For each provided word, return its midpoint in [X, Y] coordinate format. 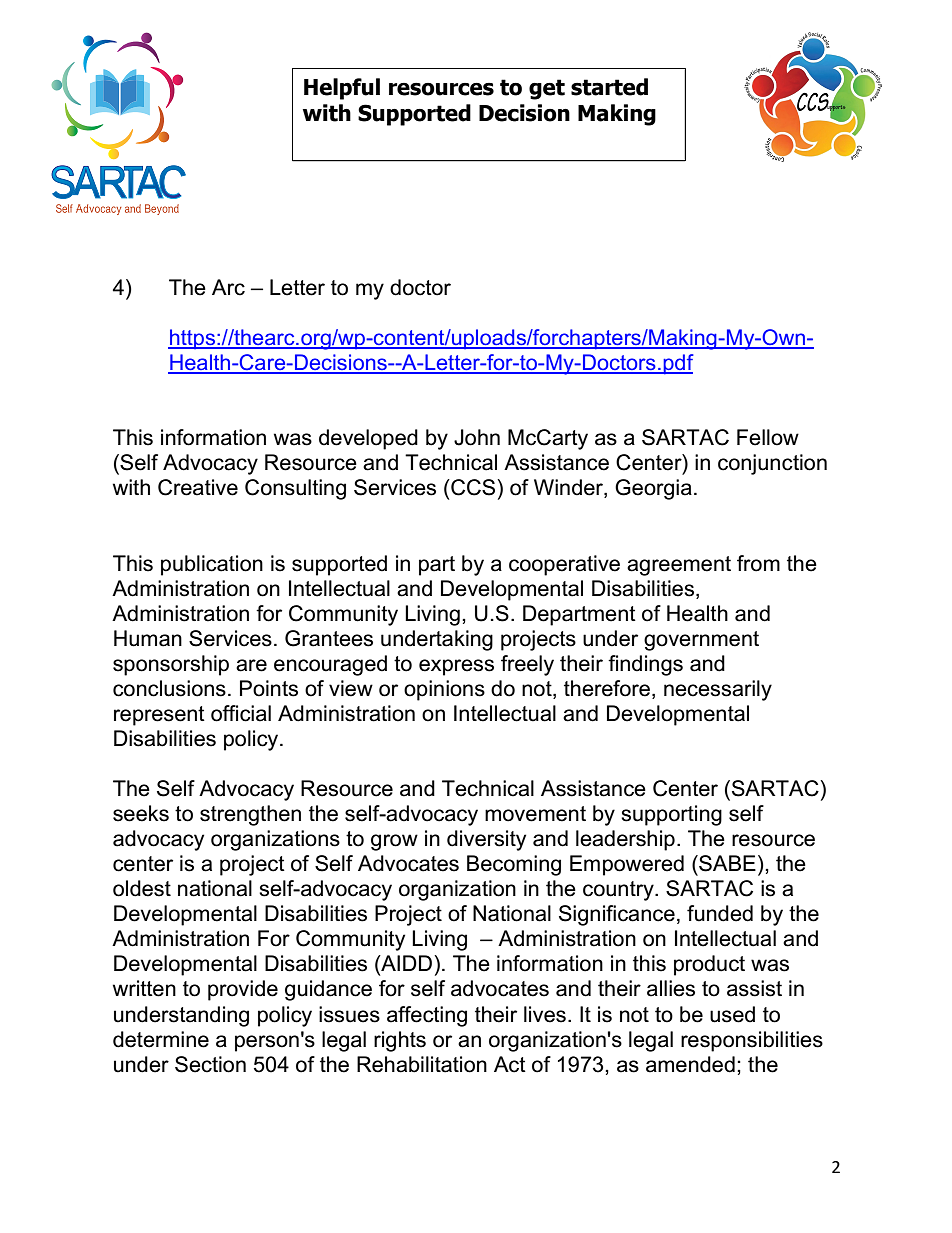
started [609, 87]
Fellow [768, 437]
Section [210, 1064]
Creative [198, 487]
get [547, 89]
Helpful [342, 89]
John [477, 437]
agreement [679, 566]
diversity [486, 840]
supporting [671, 815]
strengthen [250, 815]
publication [212, 565]
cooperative [564, 565]
